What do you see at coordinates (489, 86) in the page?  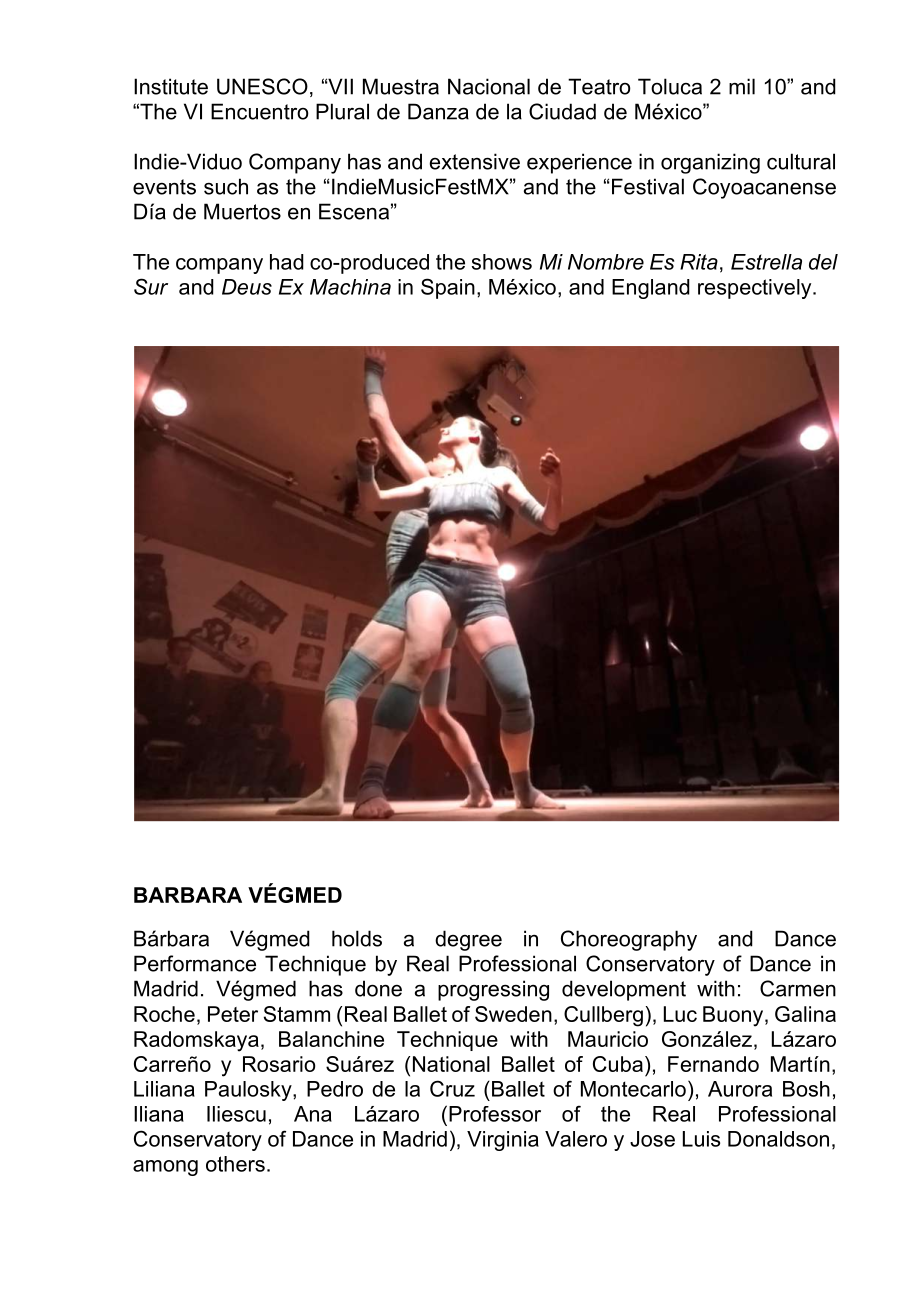 I see `Nacional` at bounding box center [489, 86].
